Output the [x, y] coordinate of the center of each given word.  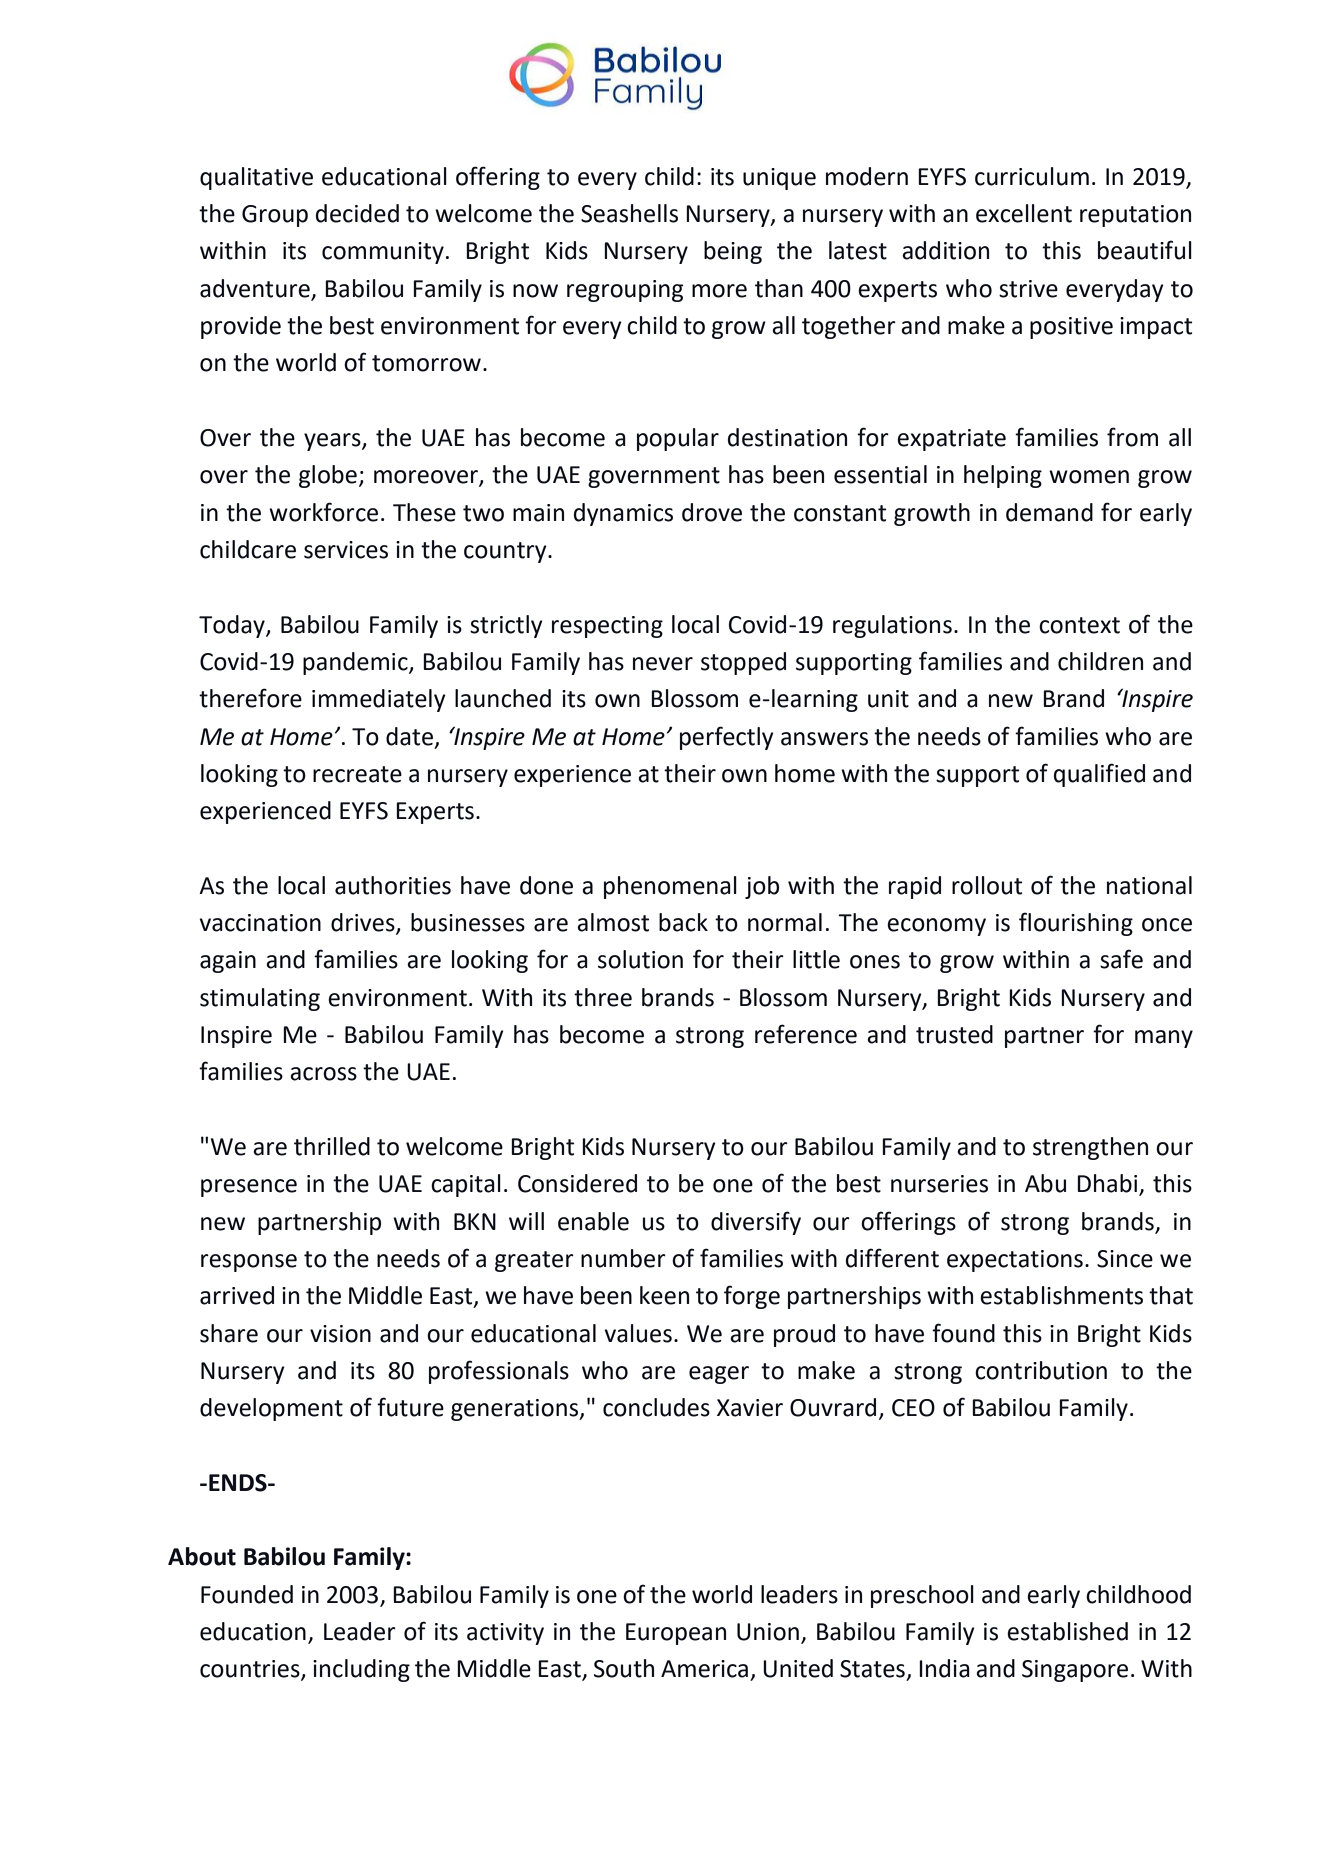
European [676, 1634]
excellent [1024, 213]
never [663, 664]
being [733, 252]
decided [357, 213]
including [361, 1670]
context [1079, 625]
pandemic [356, 663]
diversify [756, 1223]
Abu [1045, 1183]
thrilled [332, 1146]
